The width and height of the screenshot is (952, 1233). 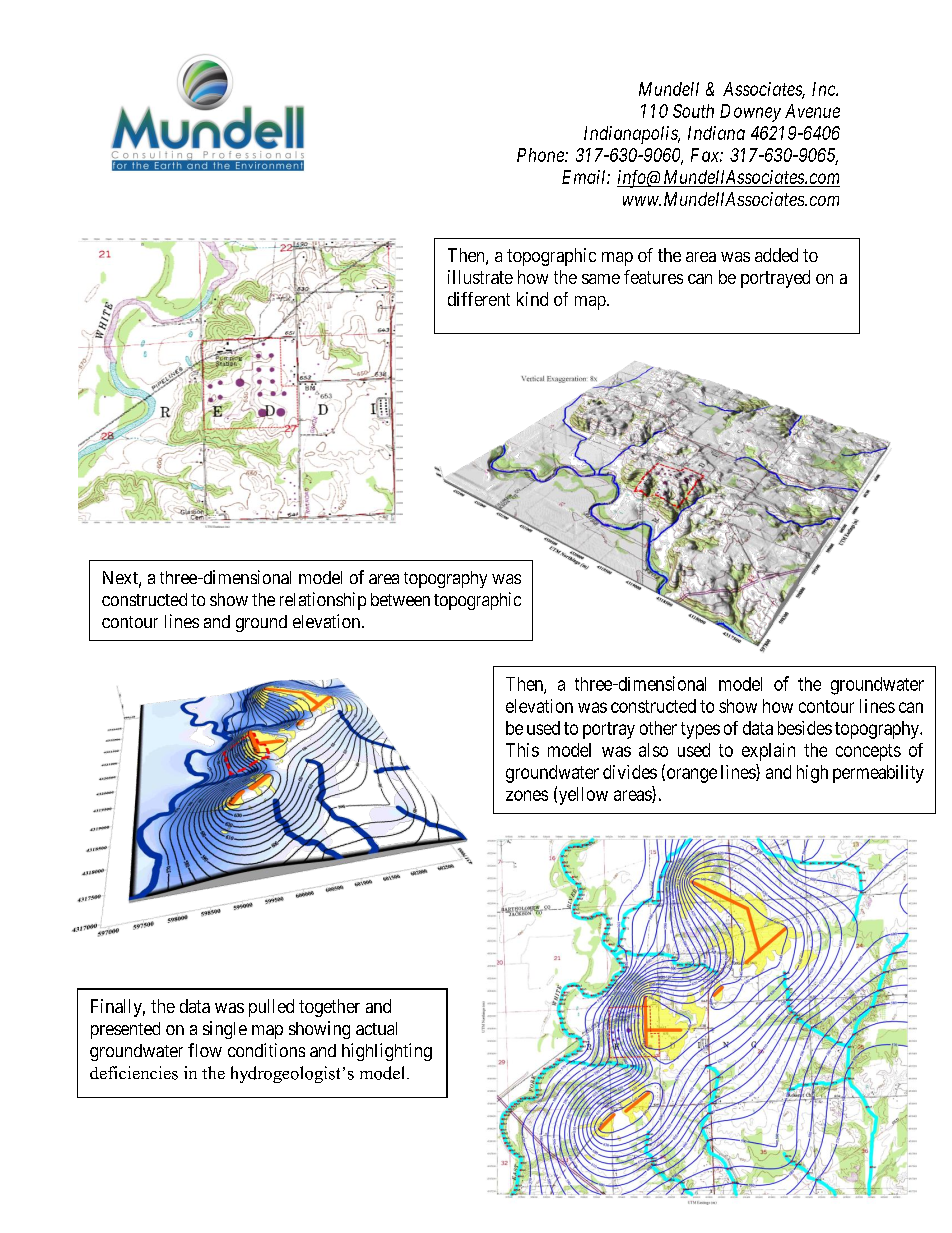 What do you see at coordinates (541, 155) in the screenshot?
I see `Phone` at bounding box center [541, 155].
